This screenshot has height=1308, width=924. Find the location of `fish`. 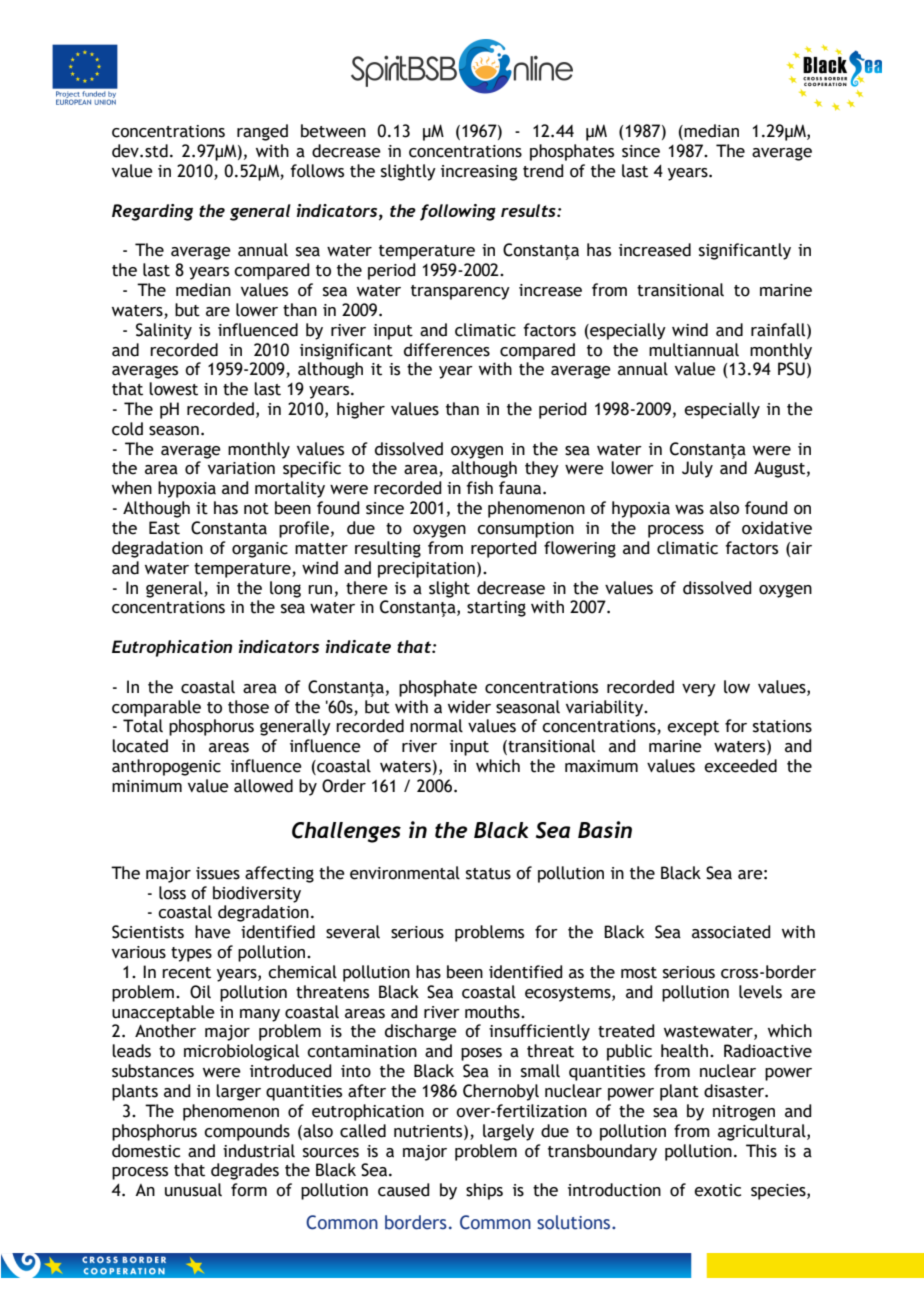

fish is located at coordinates (479, 488).
